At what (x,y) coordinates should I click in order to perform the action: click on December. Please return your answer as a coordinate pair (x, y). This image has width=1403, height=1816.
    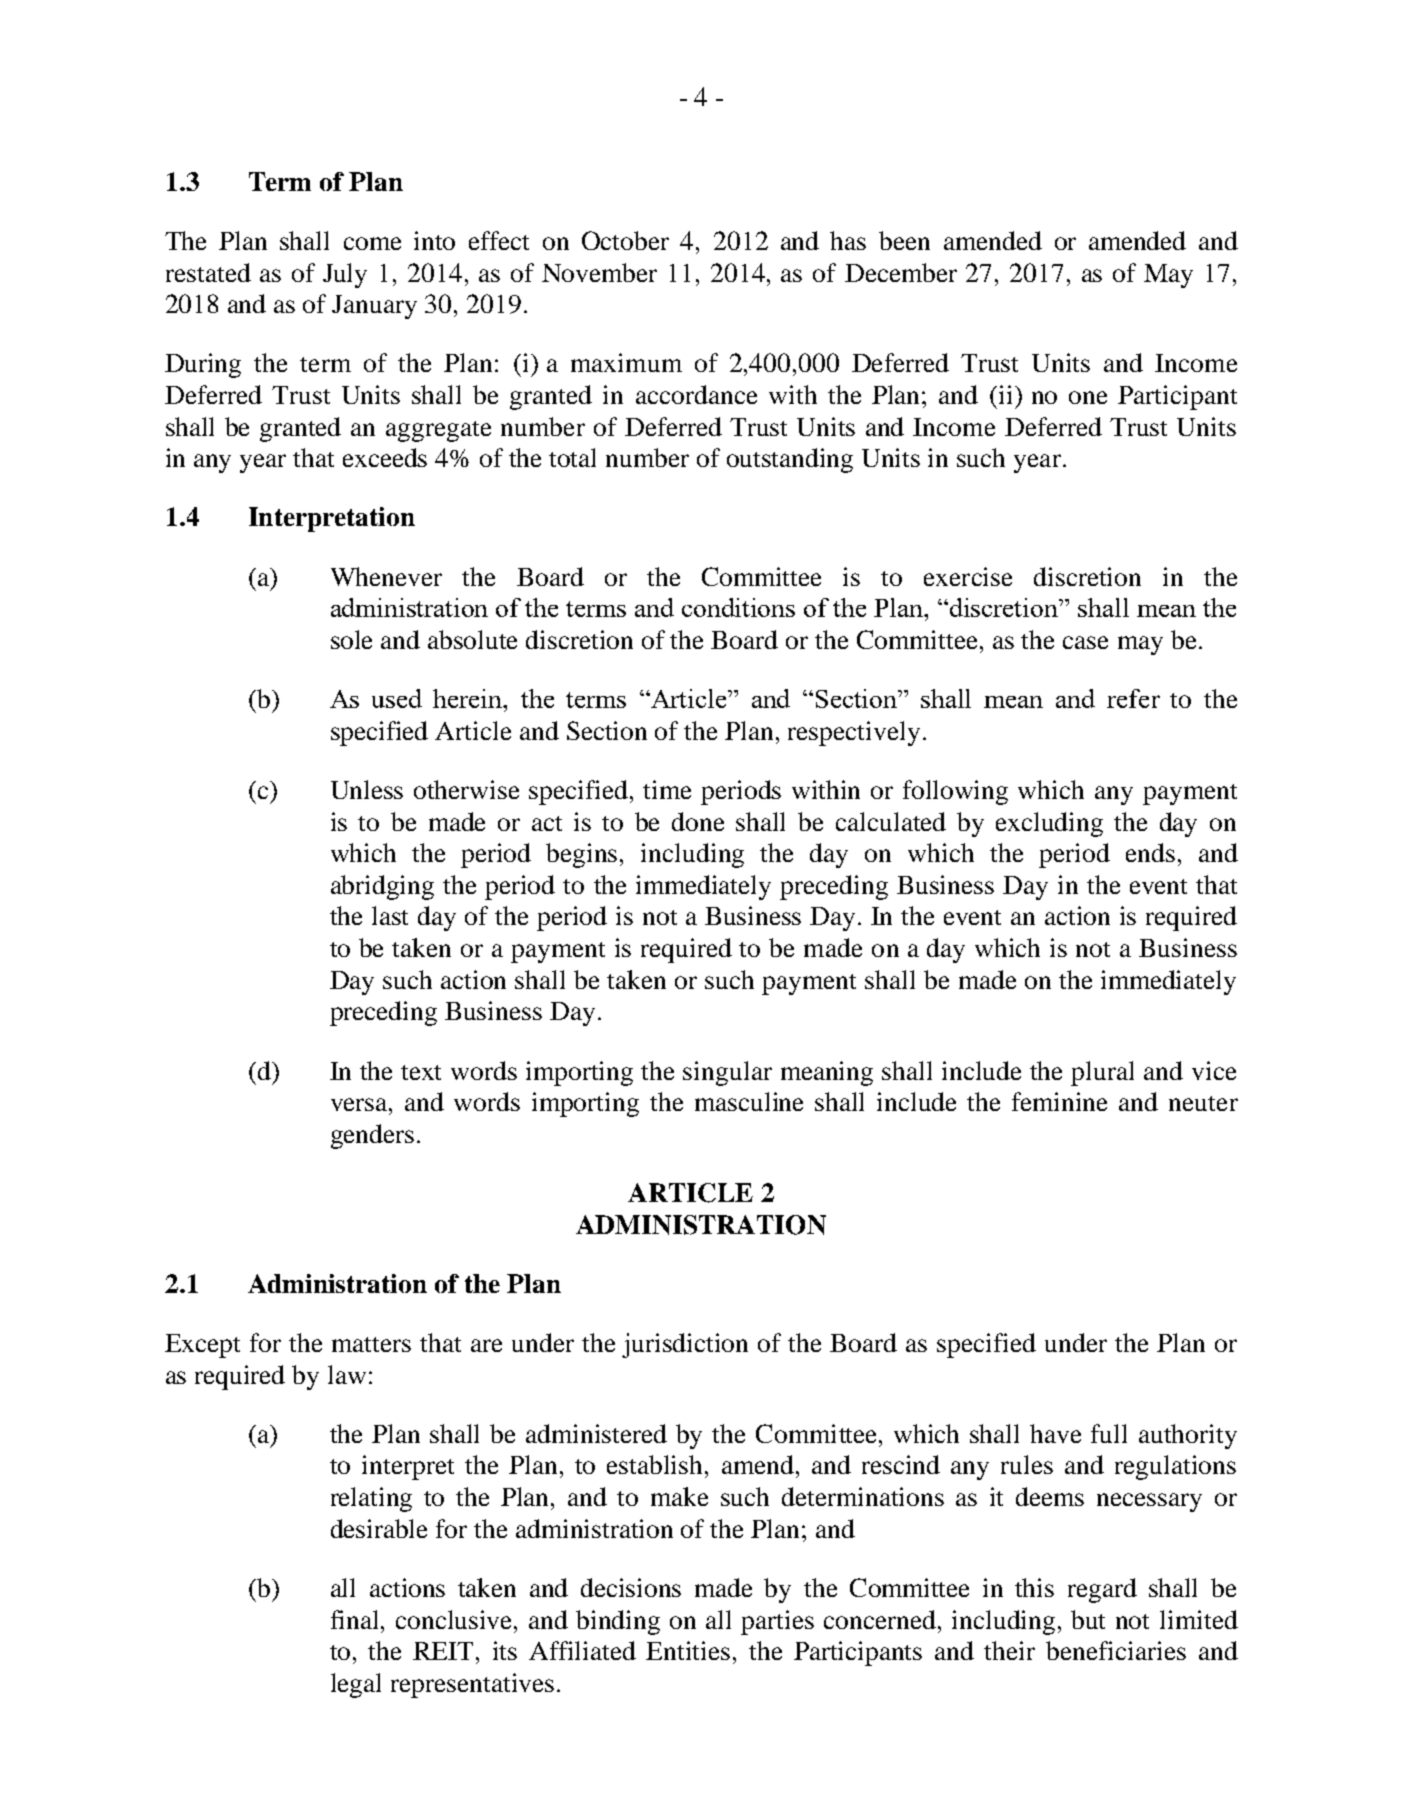
    Looking at the image, I should click on (901, 272).
